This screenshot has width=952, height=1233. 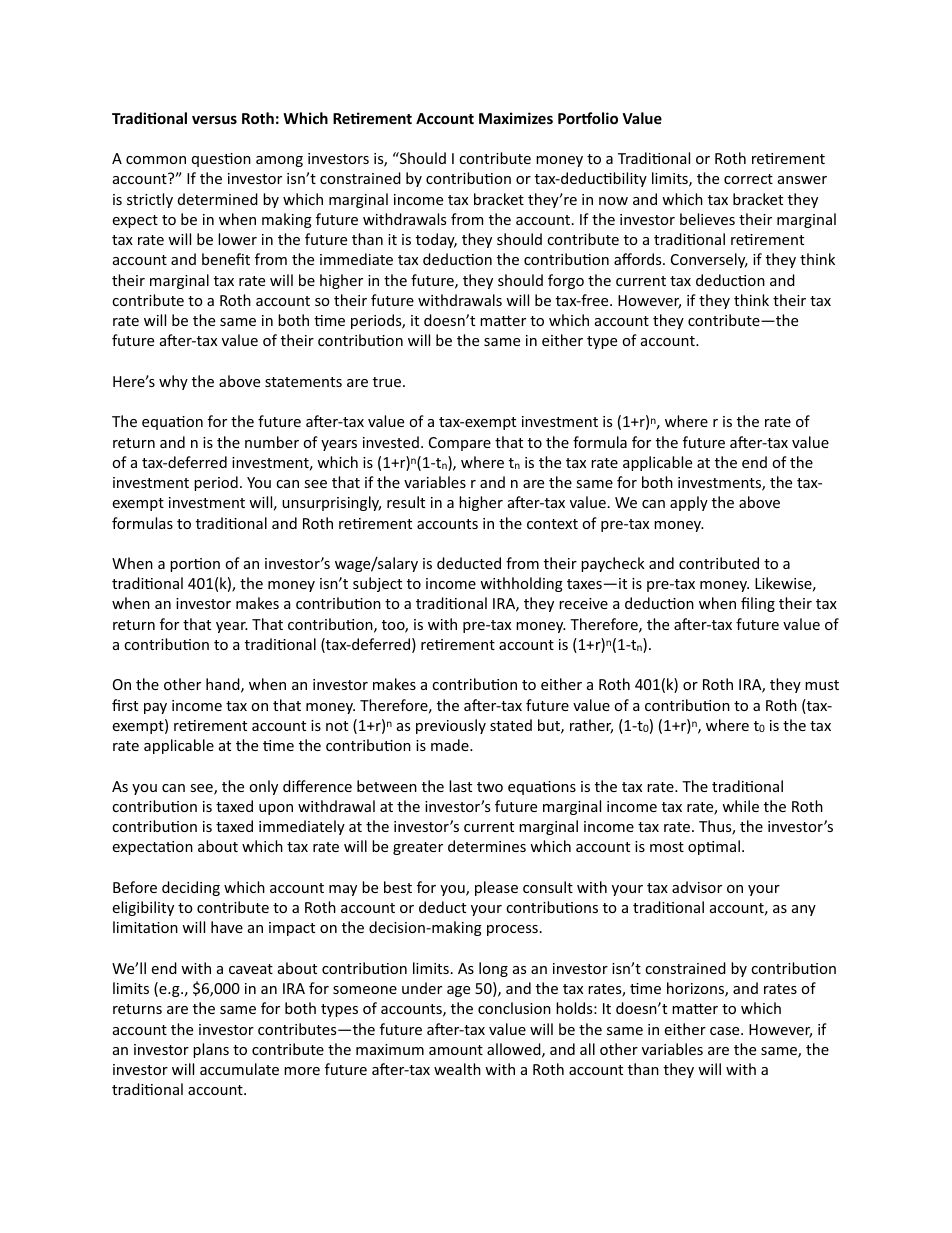 What do you see at coordinates (613, 564) in the screenshot?
I see `paycheck` at bounding box center [613, 564].
